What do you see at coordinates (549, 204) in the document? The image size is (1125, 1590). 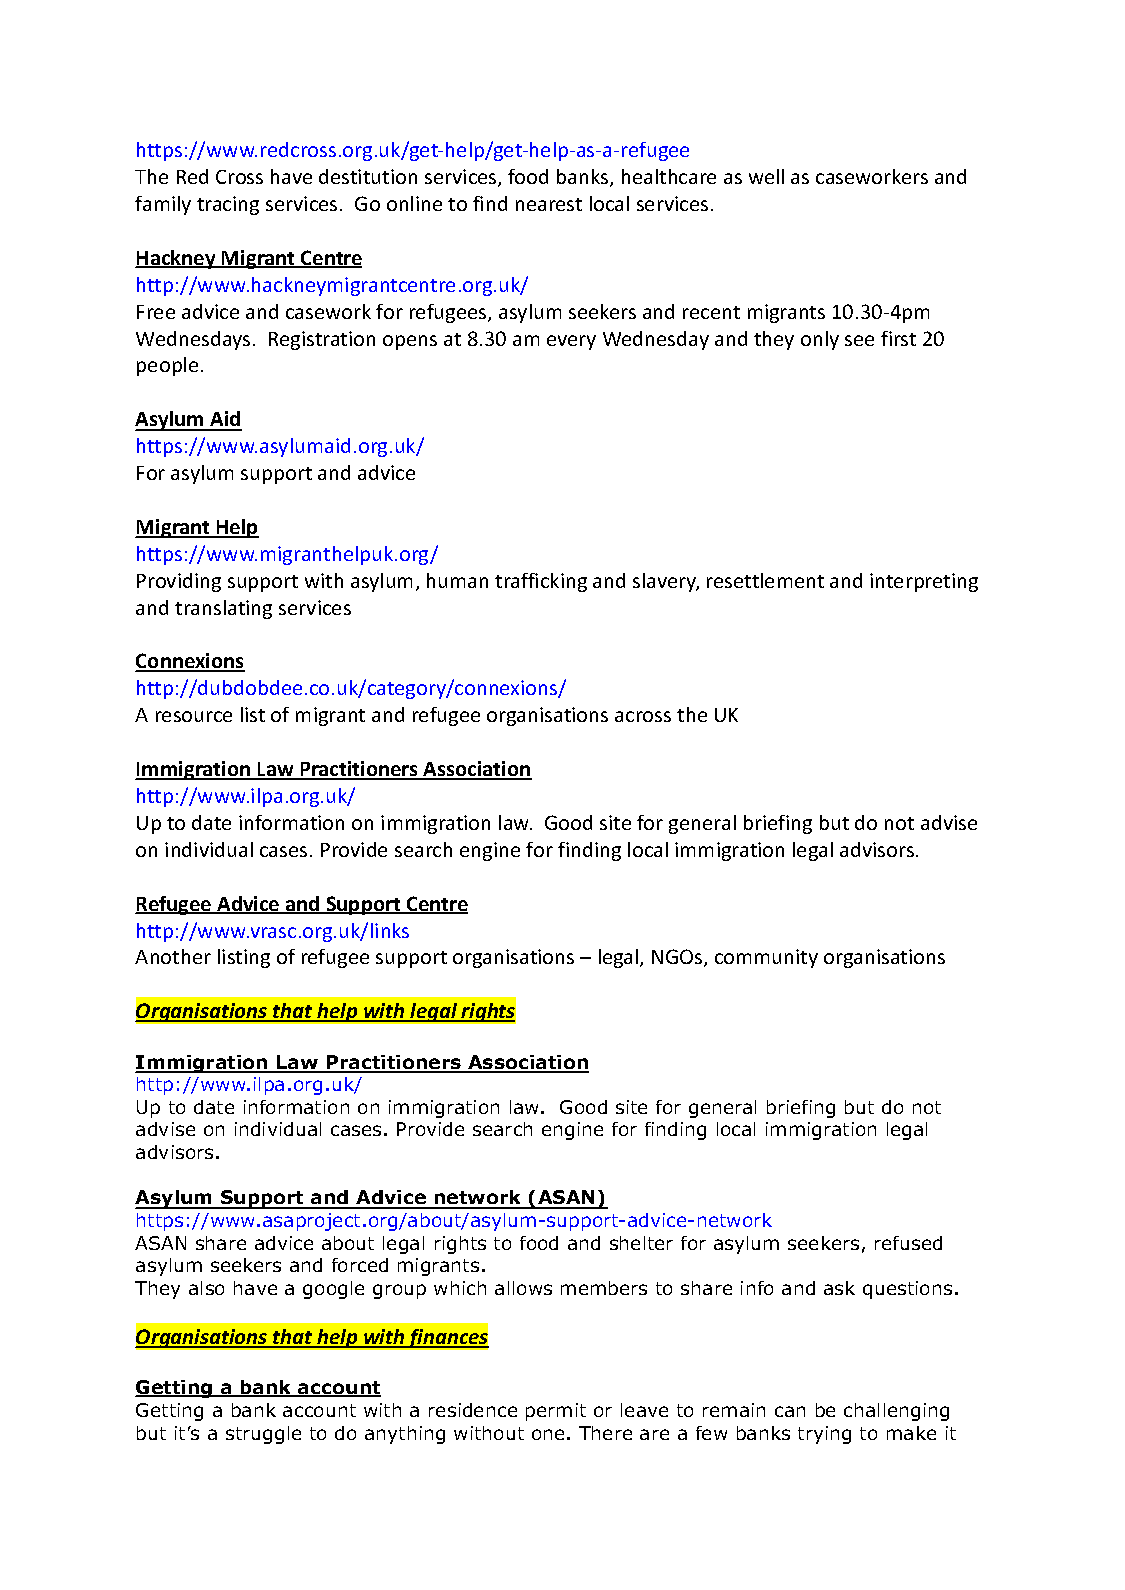 I see `nearest` at bounding box center [549, 204].
